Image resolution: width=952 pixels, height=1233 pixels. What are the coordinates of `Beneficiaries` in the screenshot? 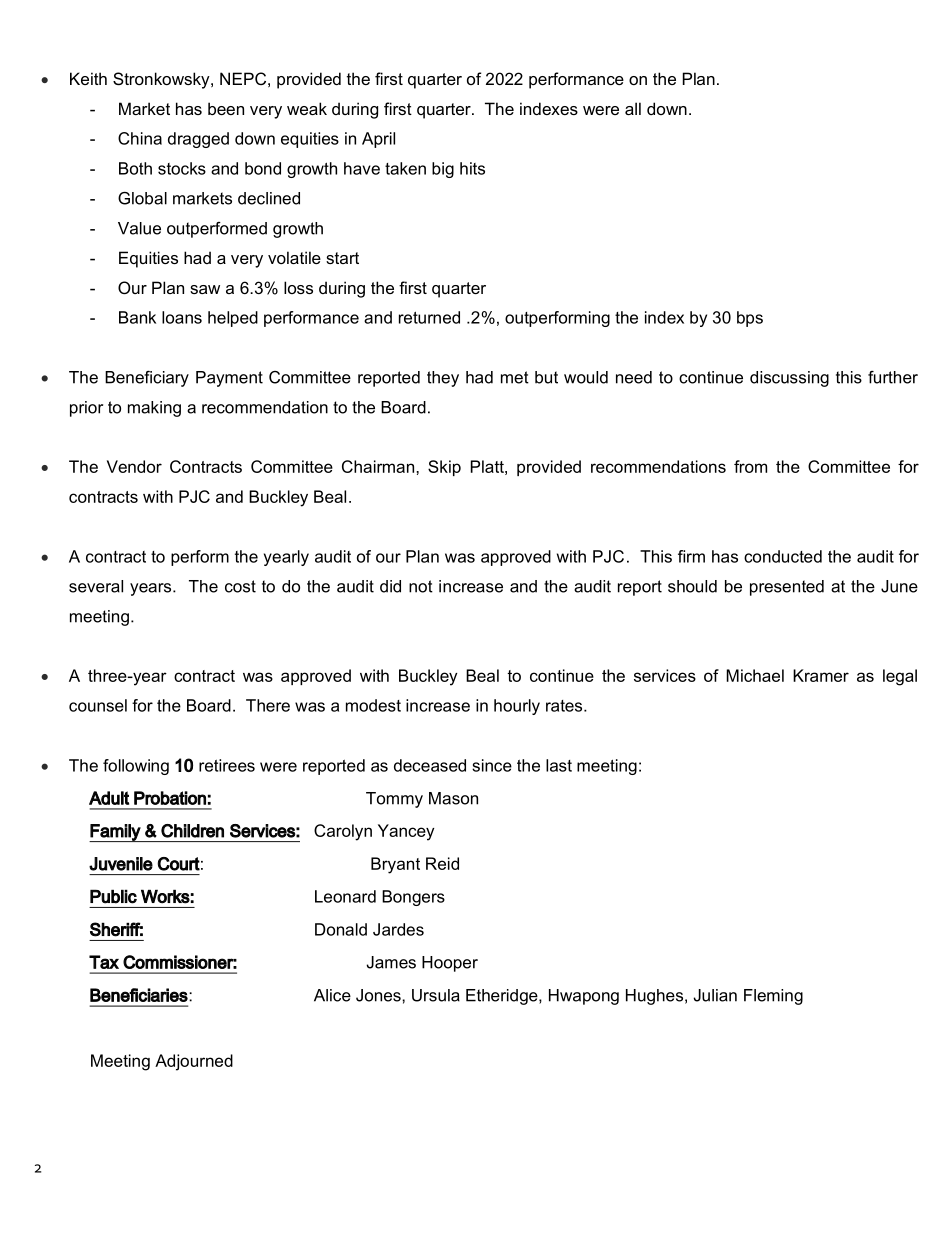 It's located at (140, 995).
